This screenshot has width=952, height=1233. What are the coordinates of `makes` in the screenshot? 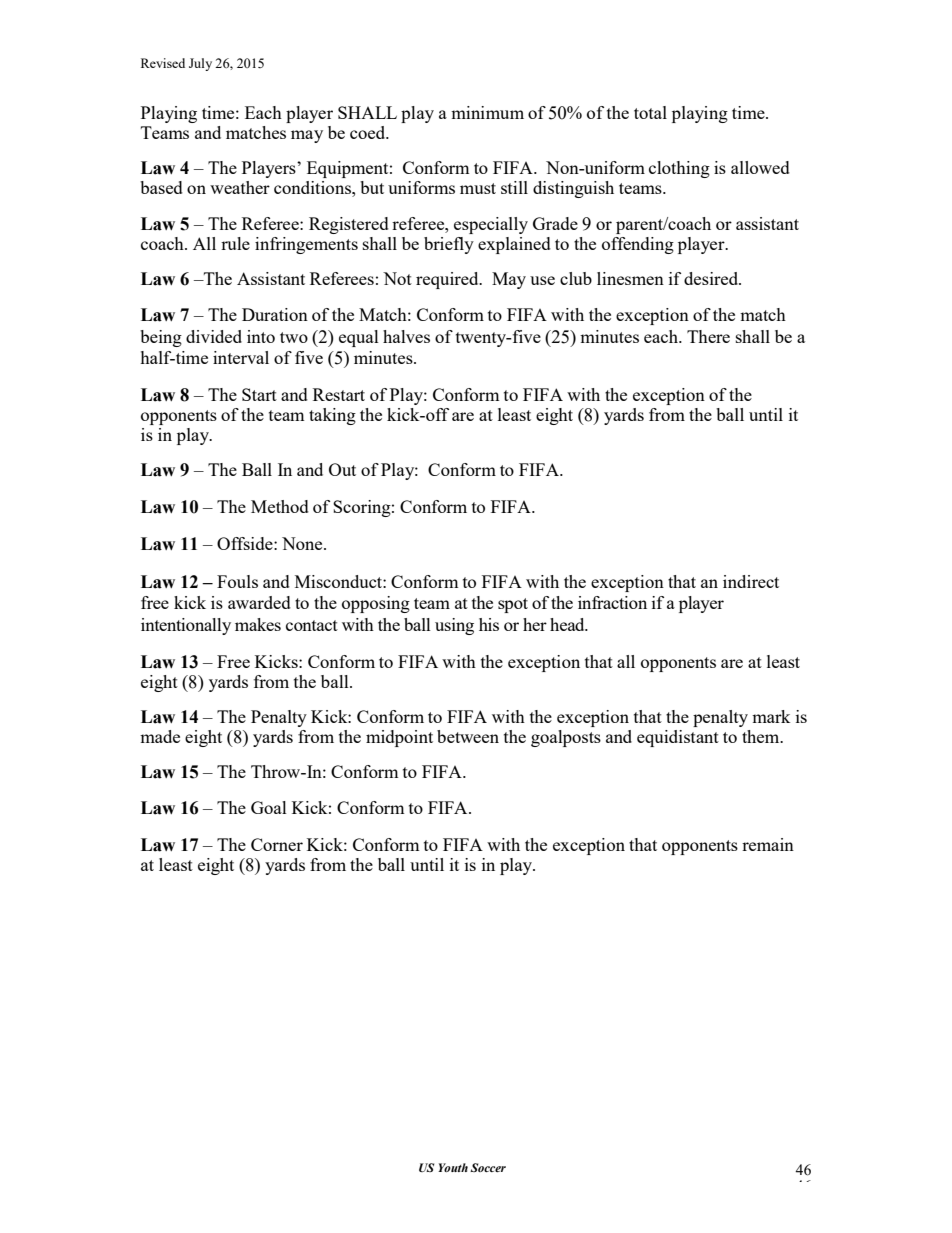 It's located at (258, 624).
